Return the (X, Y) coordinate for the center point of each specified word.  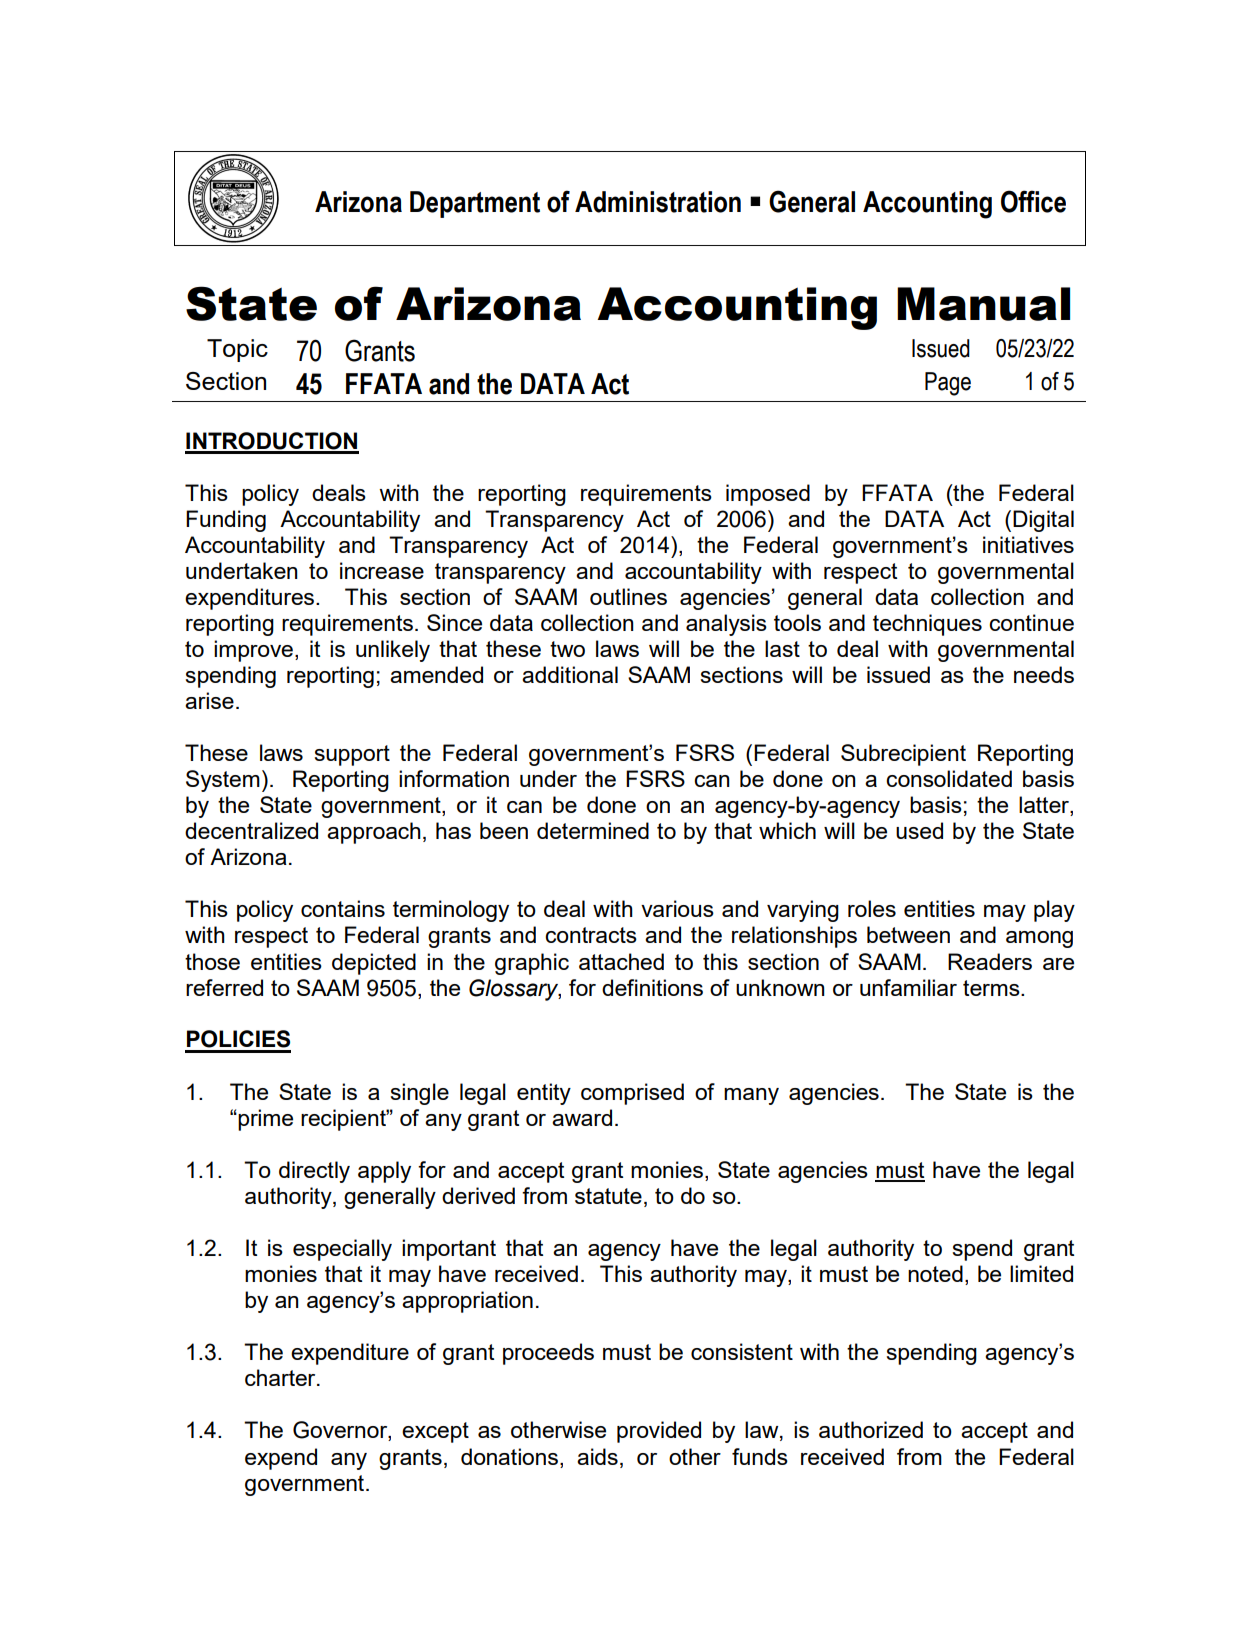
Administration (658, 202)
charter (281, 1377)
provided (659, 1432)
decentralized (251, 830)
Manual (983, 304)
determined (593, 830)
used (919, 830)
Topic (237, 350)
